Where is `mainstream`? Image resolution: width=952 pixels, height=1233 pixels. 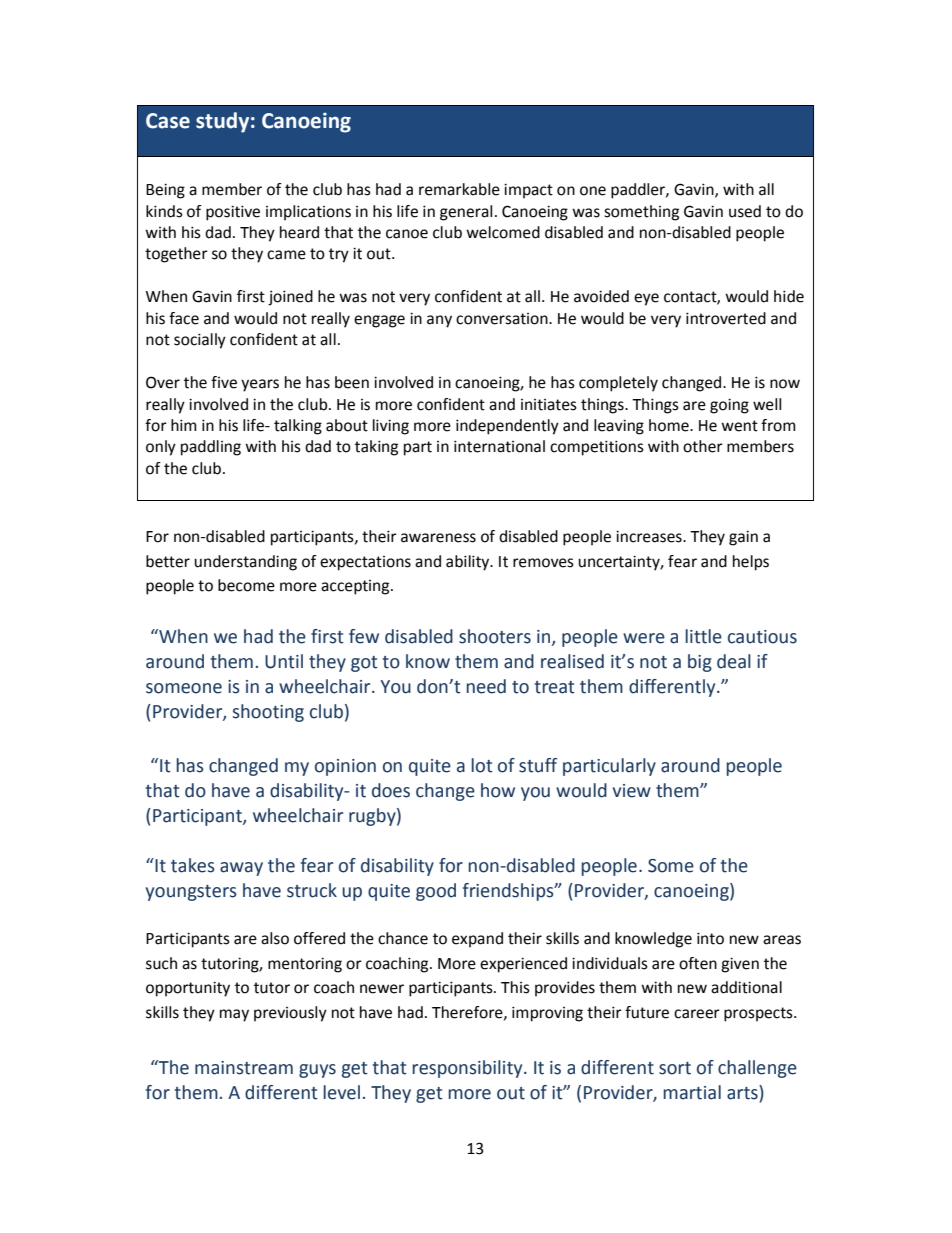 mainstream is located at coordinates (244, 1068).
